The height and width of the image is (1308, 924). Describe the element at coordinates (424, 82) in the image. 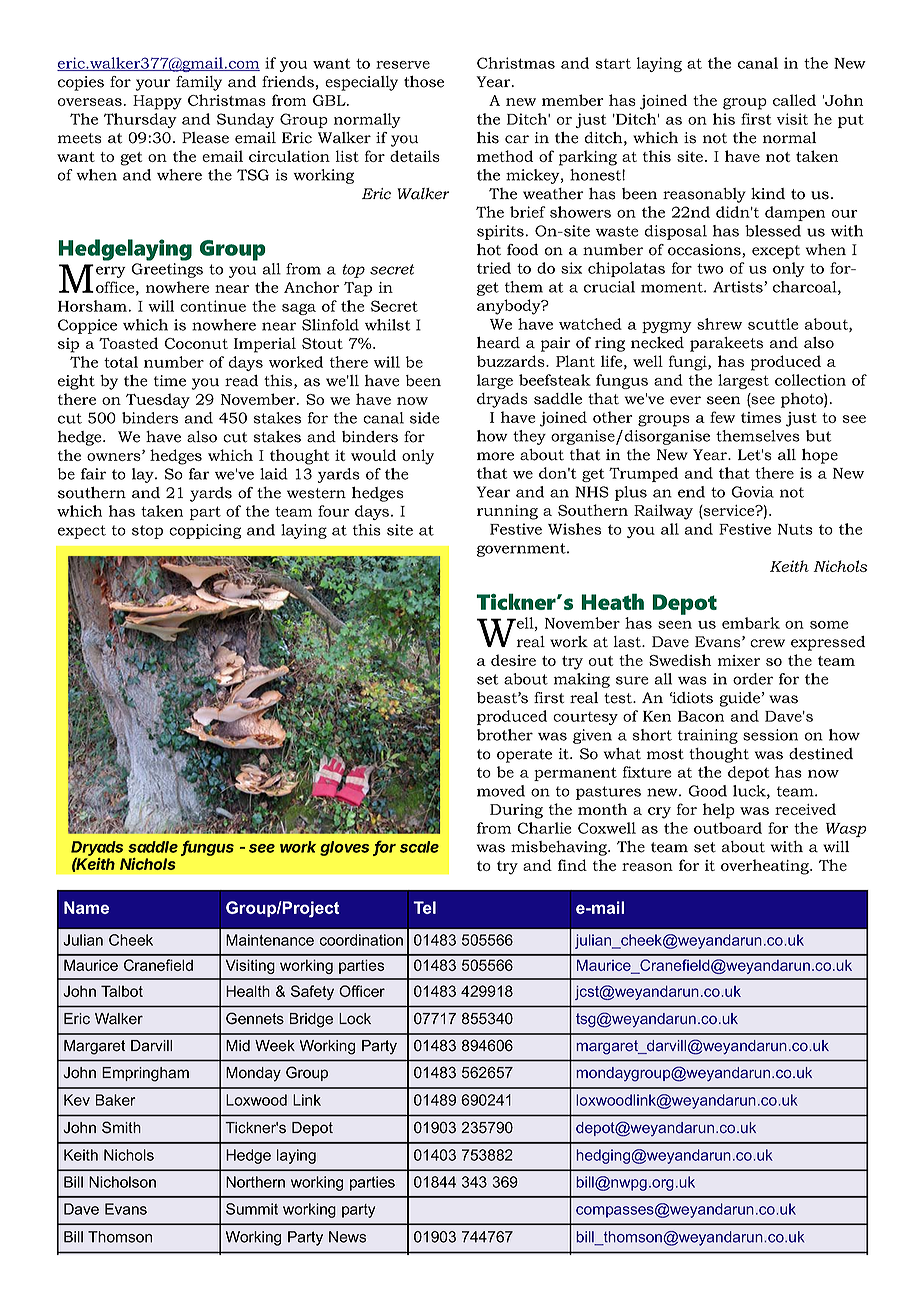

I see `those` at that location.
